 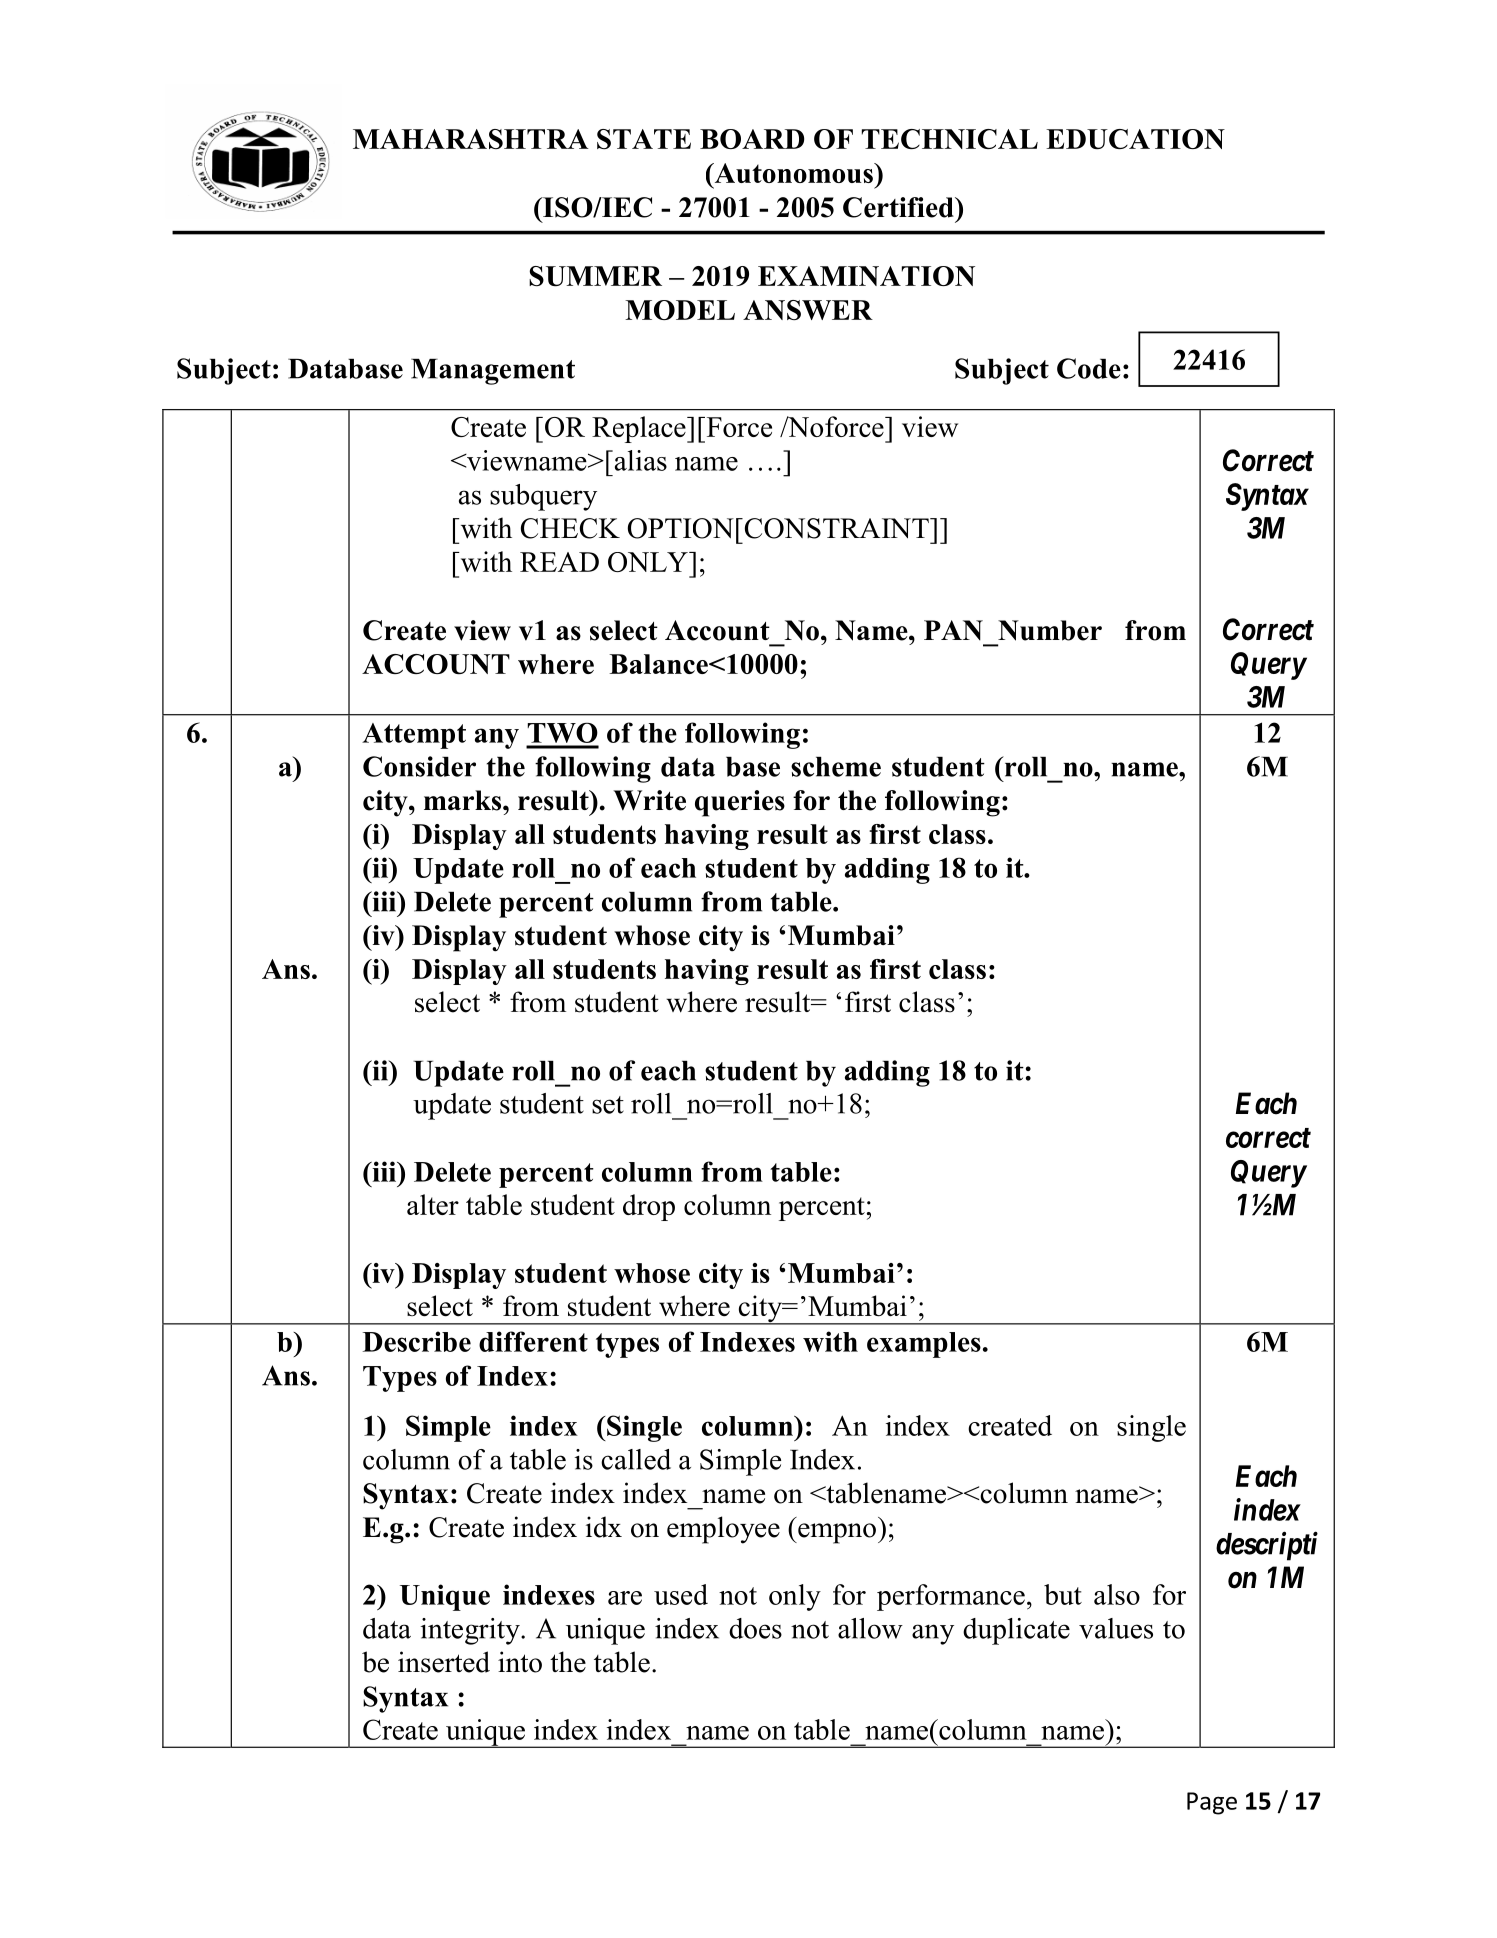 I want to click on Autonomous, so click(x=793, y=173).
